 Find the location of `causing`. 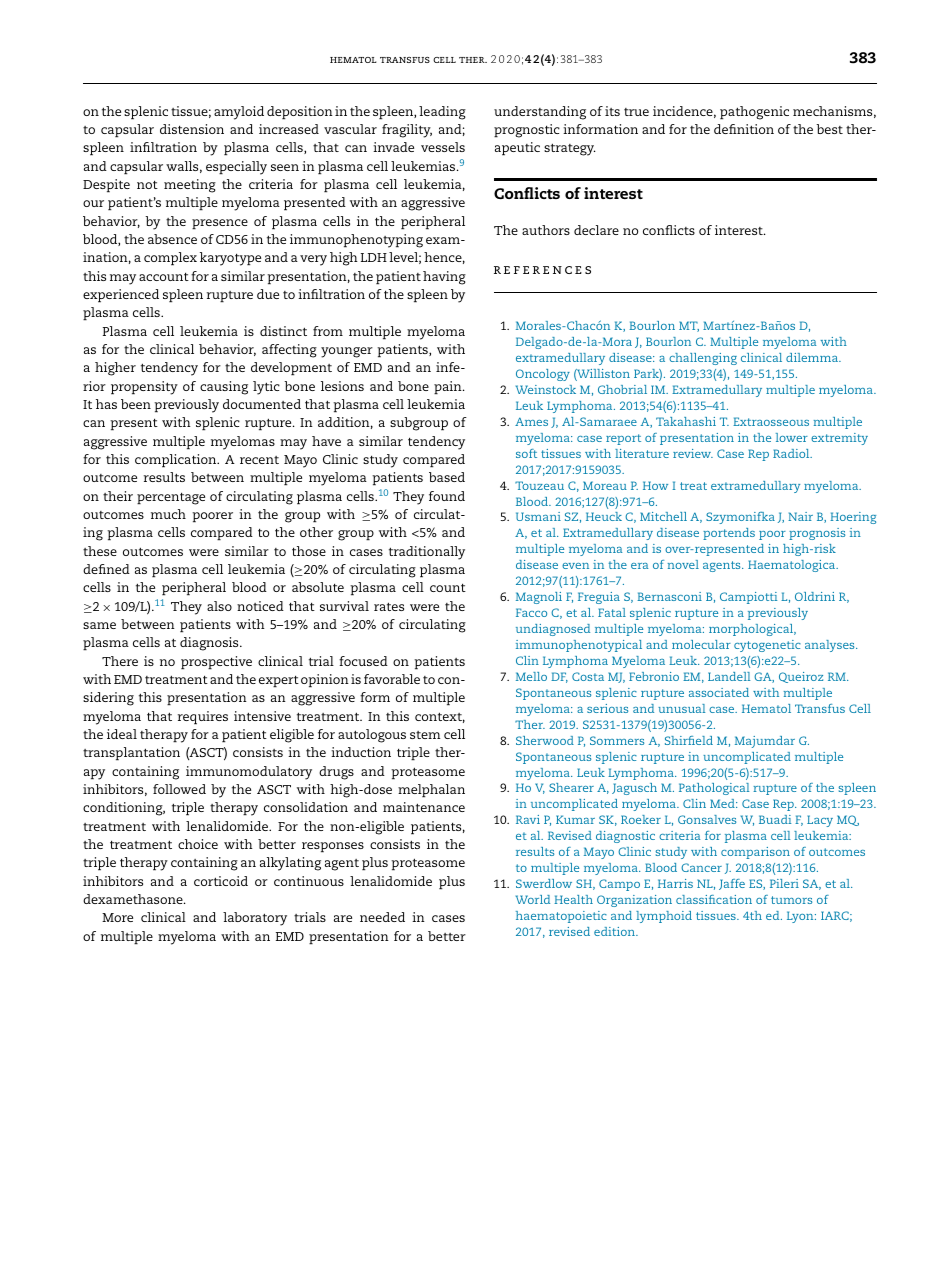

causing is located at coordinates (224, 388).
